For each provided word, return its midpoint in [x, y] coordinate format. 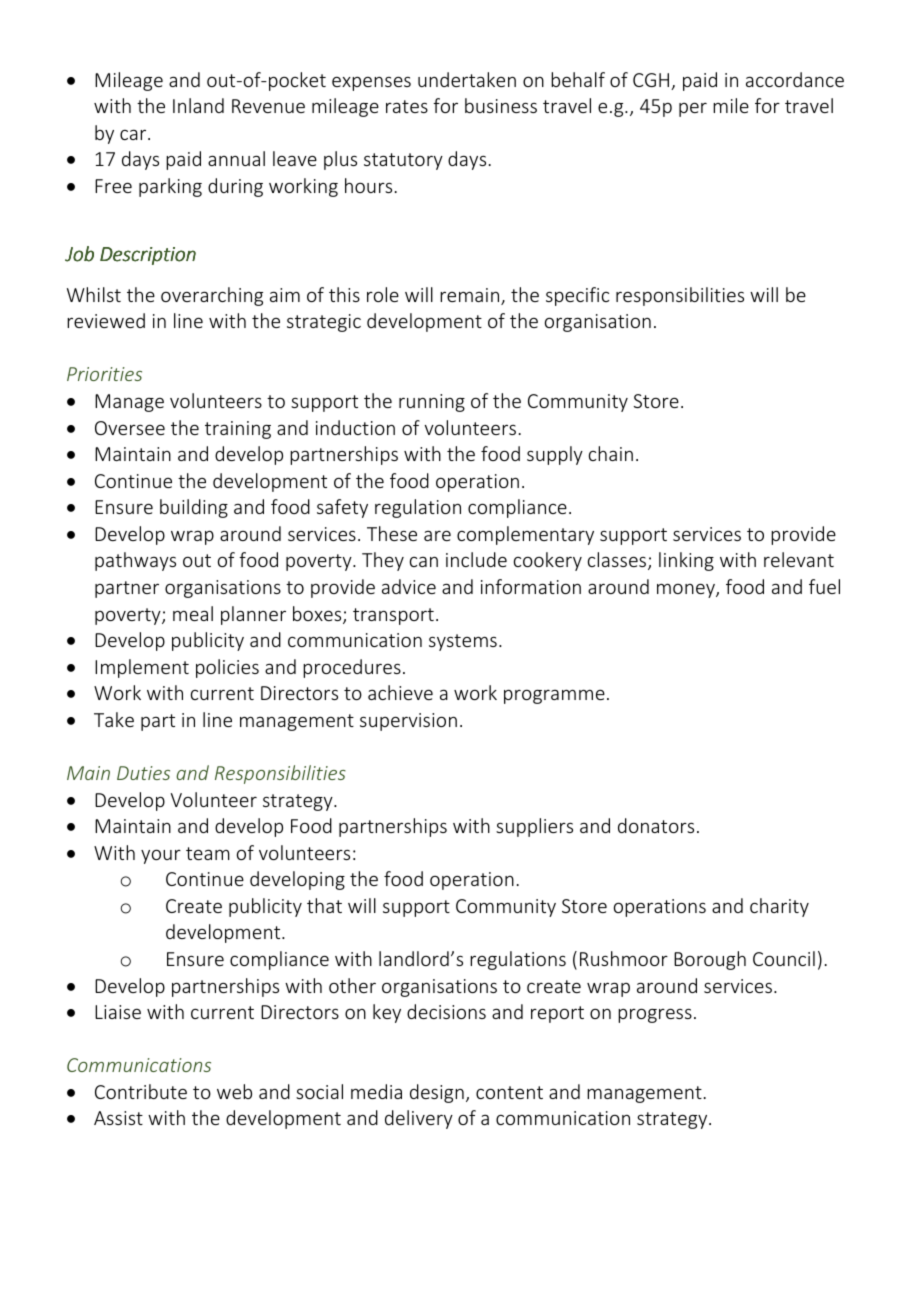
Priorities [104, 374]
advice [409, 586]
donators [656, 825]
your [161, 856]
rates [407, 106]
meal [193, 613]
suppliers [534, 827]
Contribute [141, 1091]
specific [577, 296]
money [687, 590]
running [432, 403]
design [437, 1093]
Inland [198, 105]
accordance [795, 79]
